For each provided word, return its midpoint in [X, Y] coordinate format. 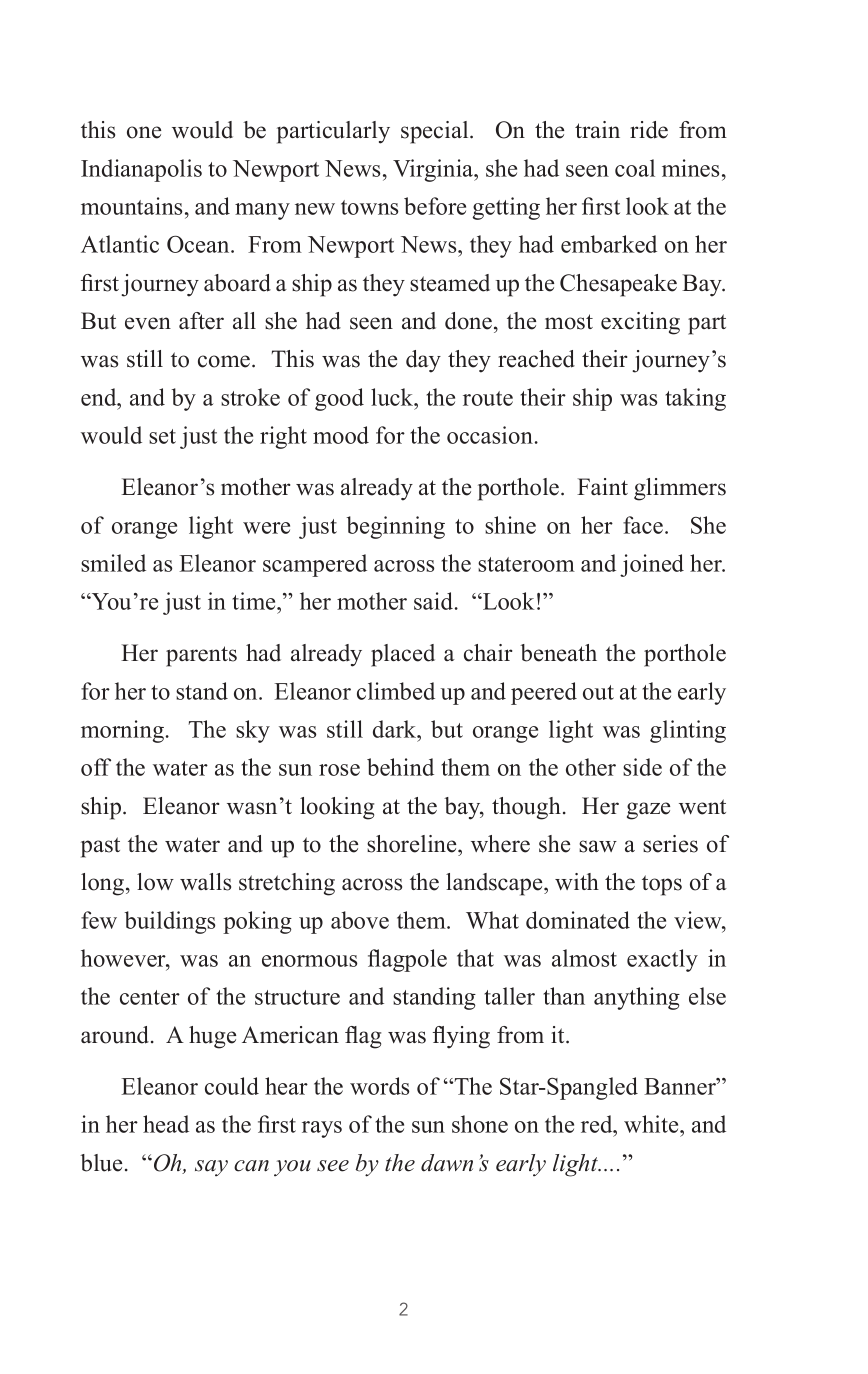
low [155, 882]
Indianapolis [141, 170]
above [360, 920]
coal [635, 168]
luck [393, 397]
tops [662, 885]
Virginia [434, 170]
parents [201, 656]
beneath [558, 653]
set [162, 436]
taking [695, 399]
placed [403, 655]
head [166, 1124]
